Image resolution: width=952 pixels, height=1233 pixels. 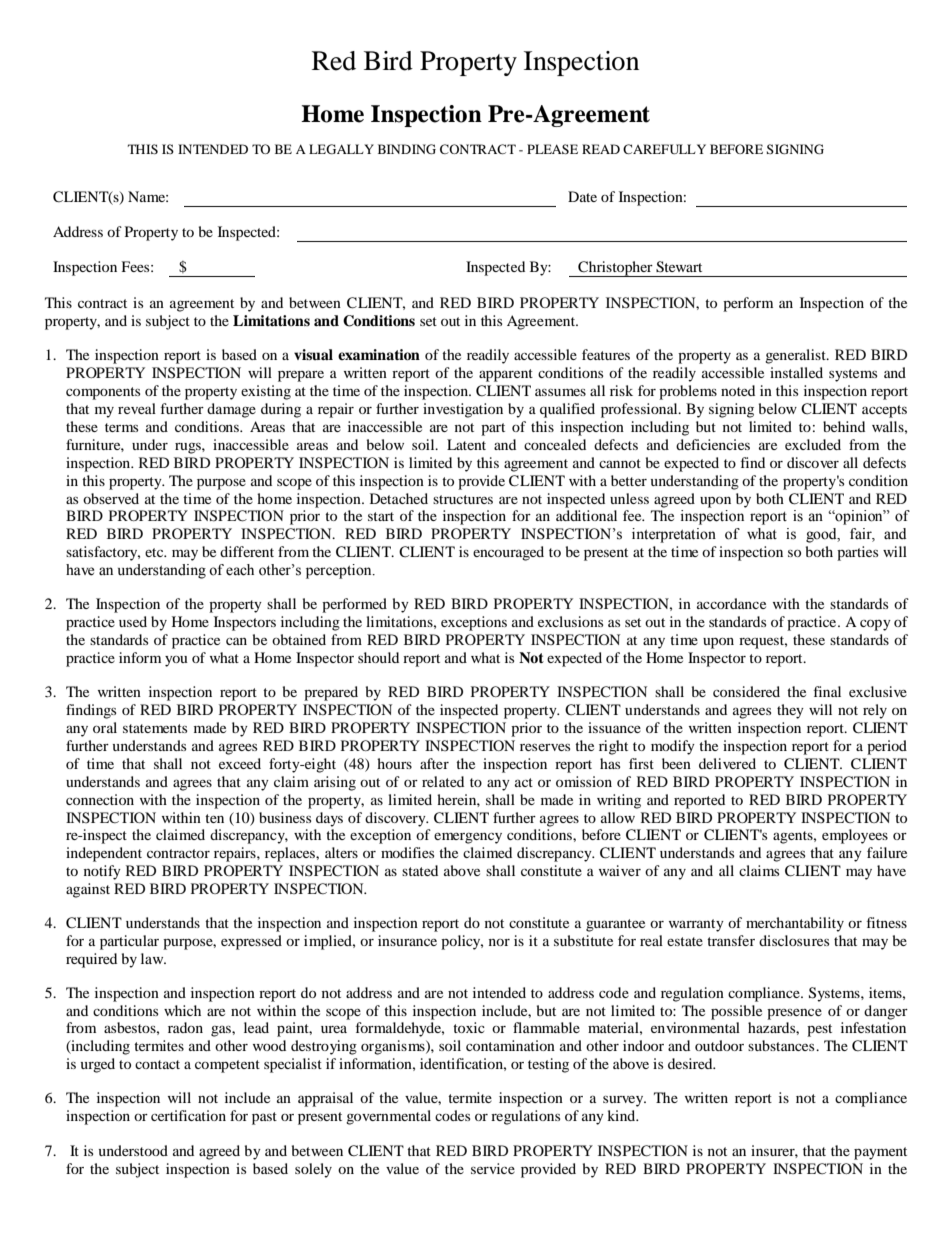 What do you see at coordinates (463, 410) in the screenshot?
I see `investigation` at bounding box center [463, 410].
